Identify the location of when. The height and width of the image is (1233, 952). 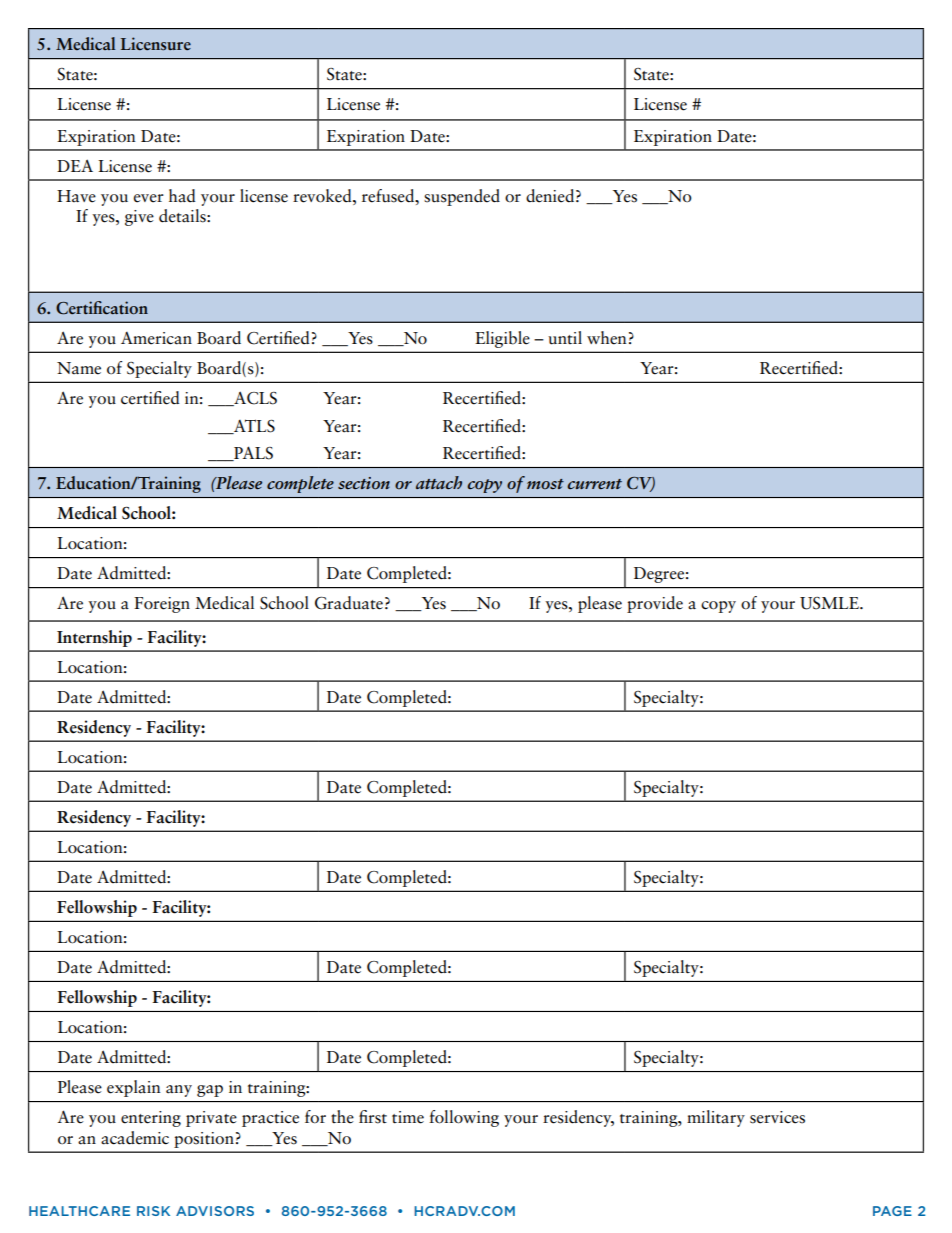
(607, 338).
